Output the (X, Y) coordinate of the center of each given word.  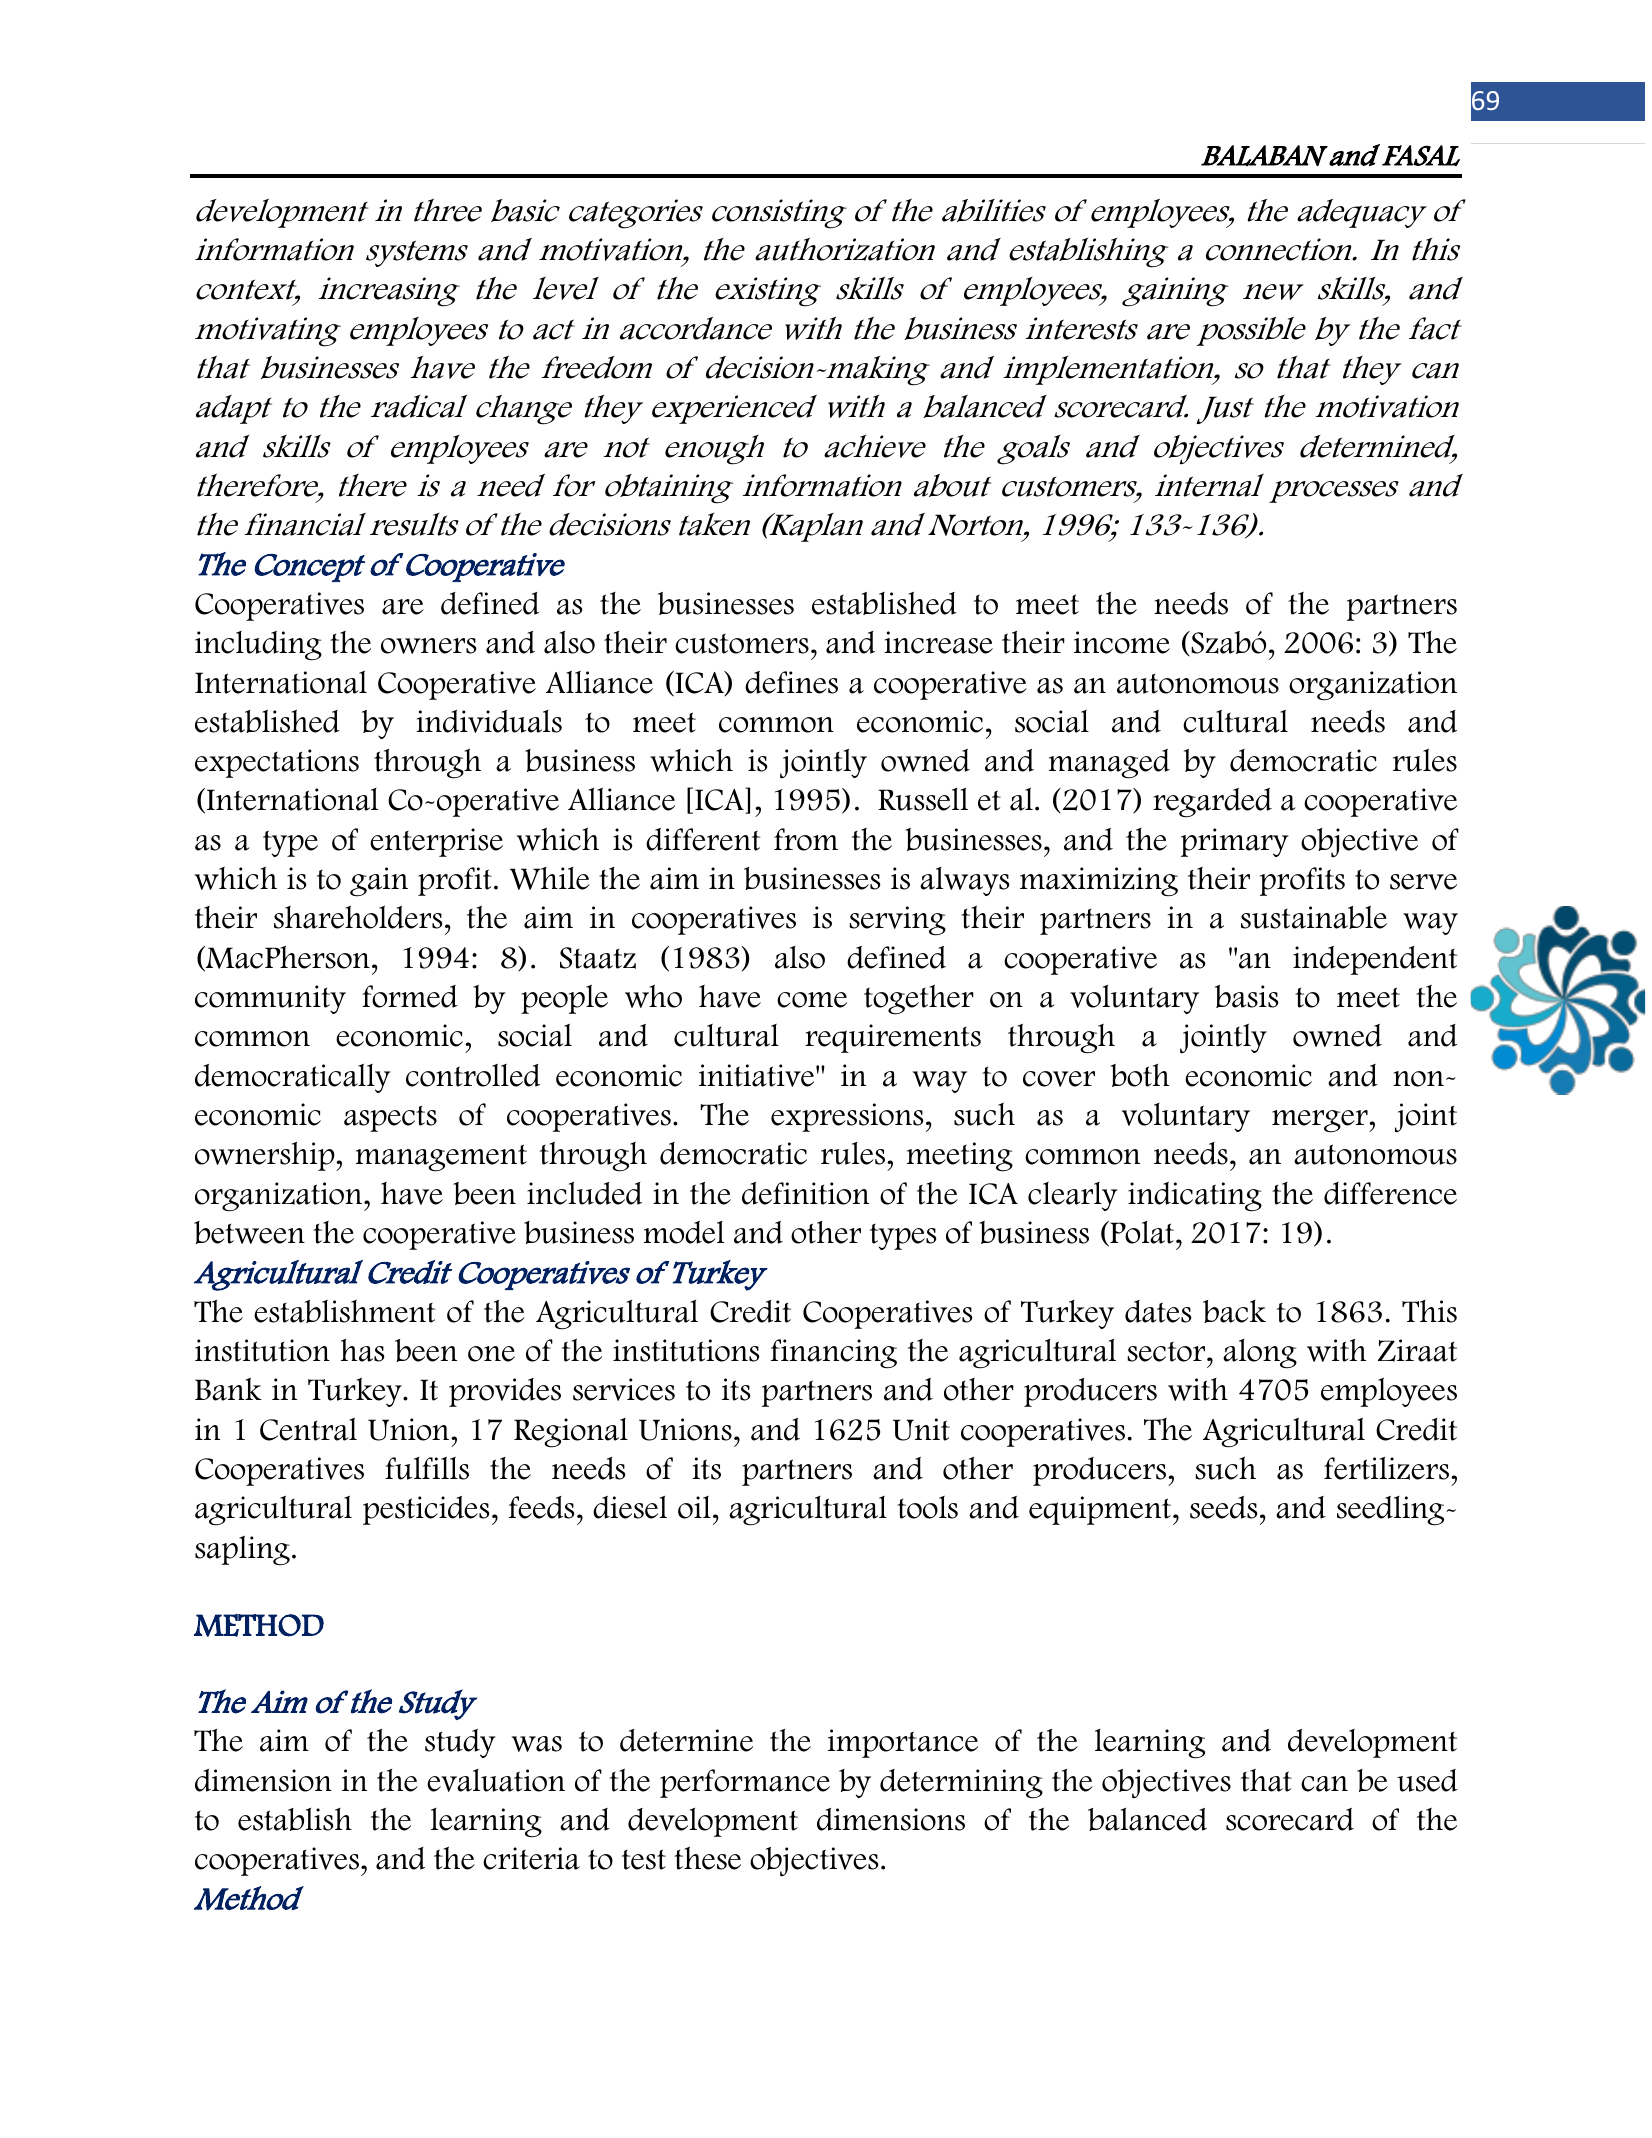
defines (791, 682)
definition (805, 1193)
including (258, 646)
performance (745, 1783)
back (1234, 1311)
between (249, 1232)
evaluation (496, 1780)
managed (1109, 764)
